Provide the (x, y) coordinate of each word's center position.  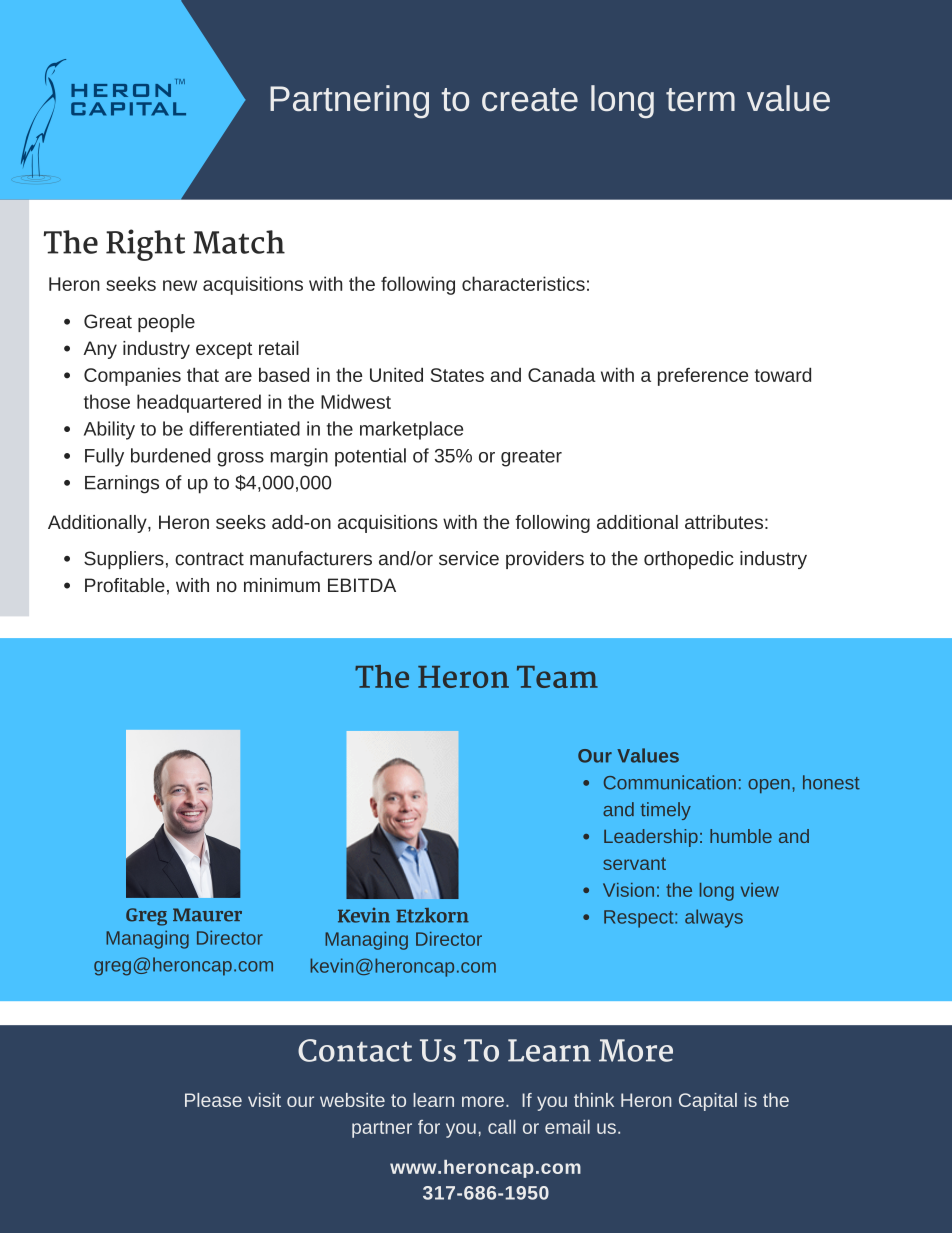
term (700, 99)
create (530, 99)
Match (239, 242)
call (502, 1126)
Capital (708, 1102)
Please (213, 1100)
